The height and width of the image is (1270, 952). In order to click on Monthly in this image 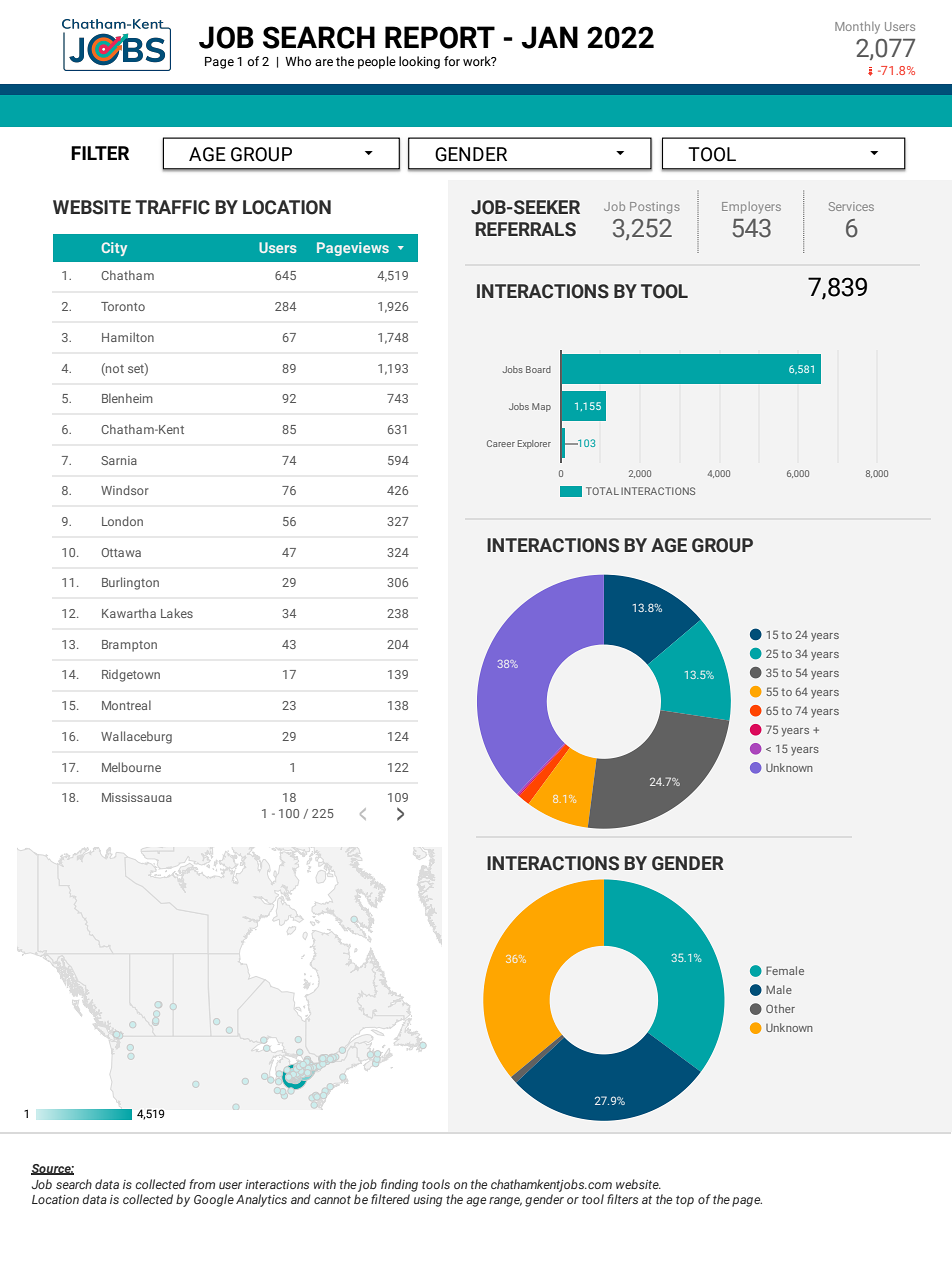, I will do `click(857, 27)`.
